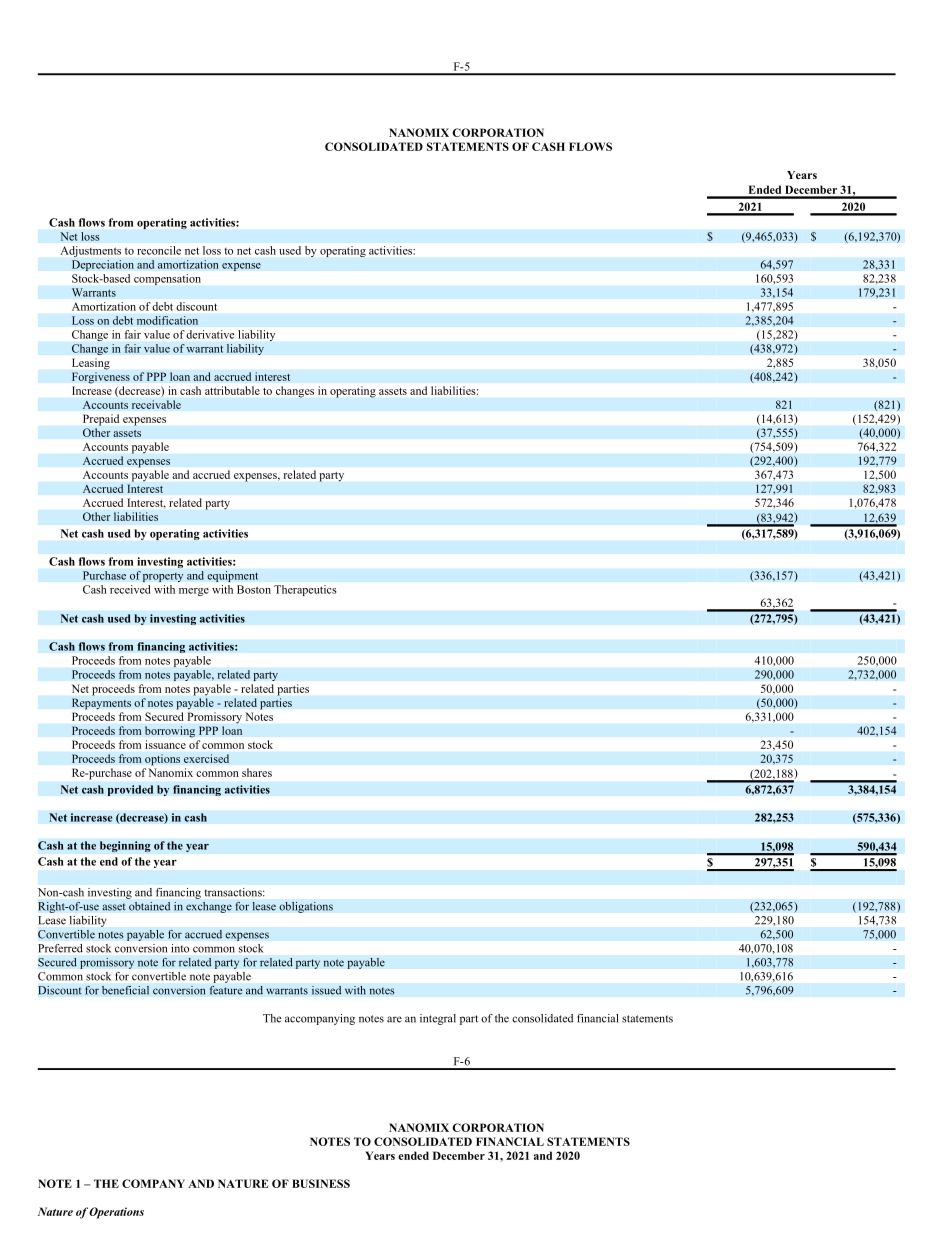 This page has width=952, height=1233. Describe the element at coordinates (116, 1213) in the page. I see `Operations` at that location.
